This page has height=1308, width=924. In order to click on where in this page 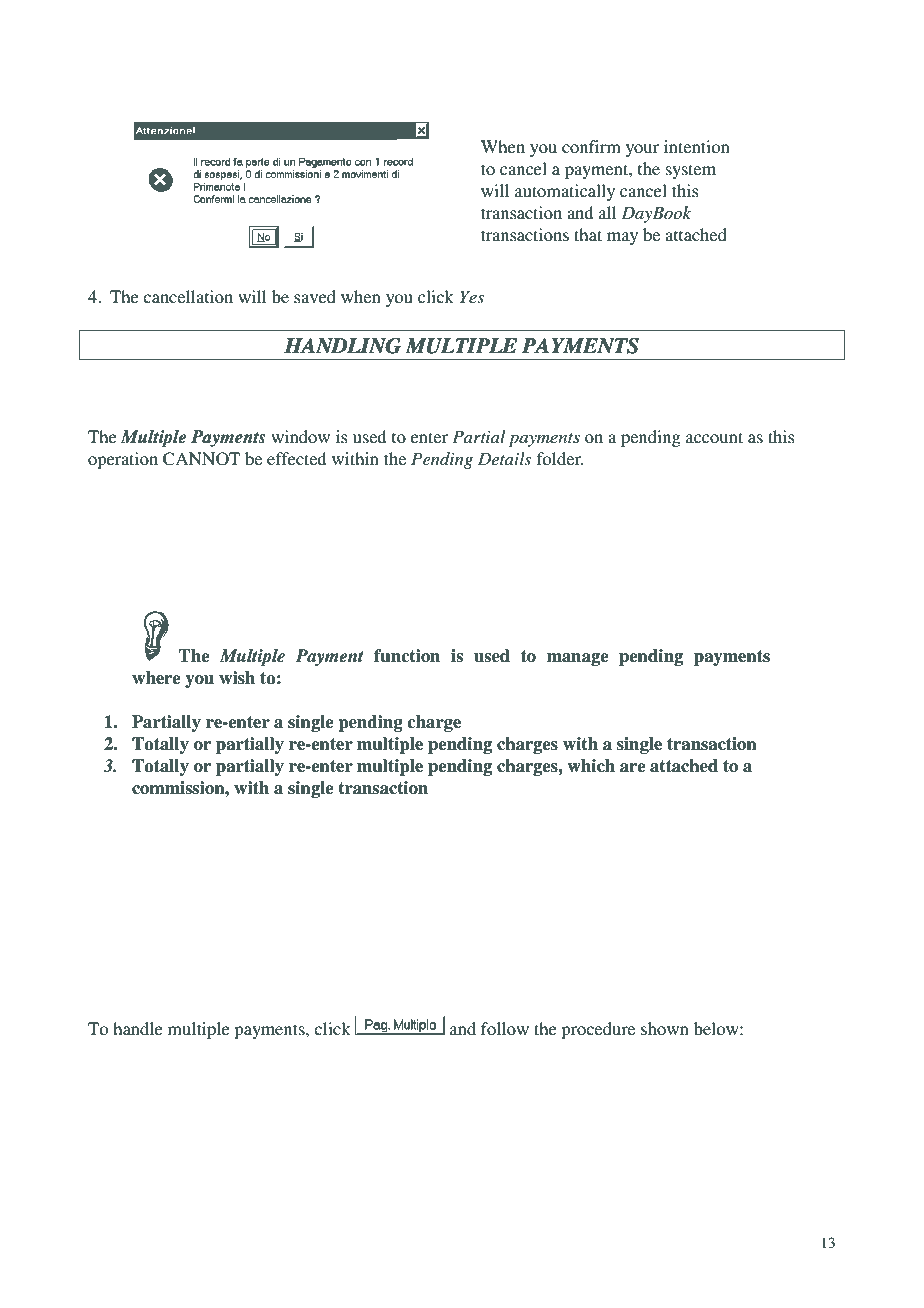, I will do `click(156, 678)`.
